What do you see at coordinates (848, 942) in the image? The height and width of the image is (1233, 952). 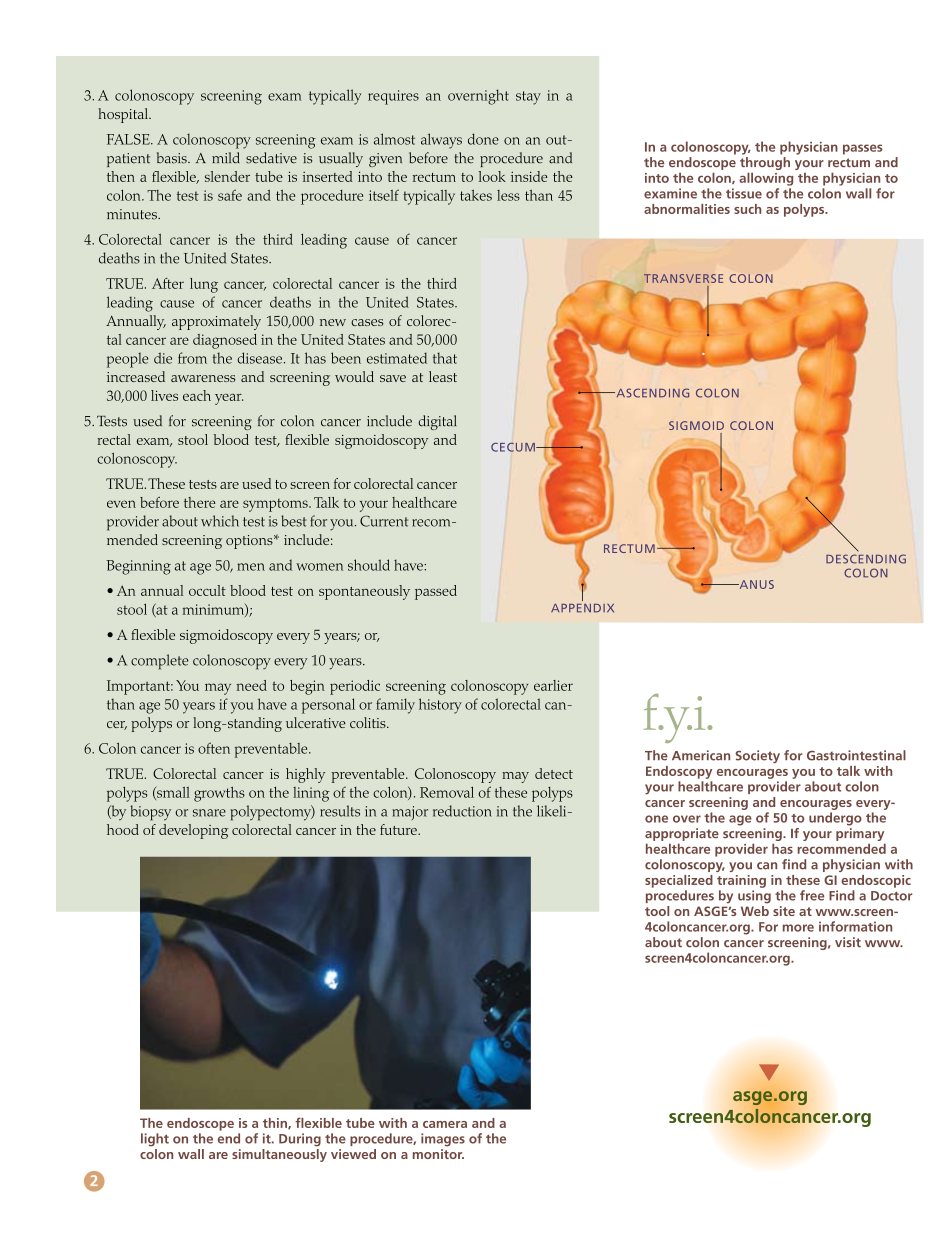 I see `visit` at bounding box center [848, 942].
